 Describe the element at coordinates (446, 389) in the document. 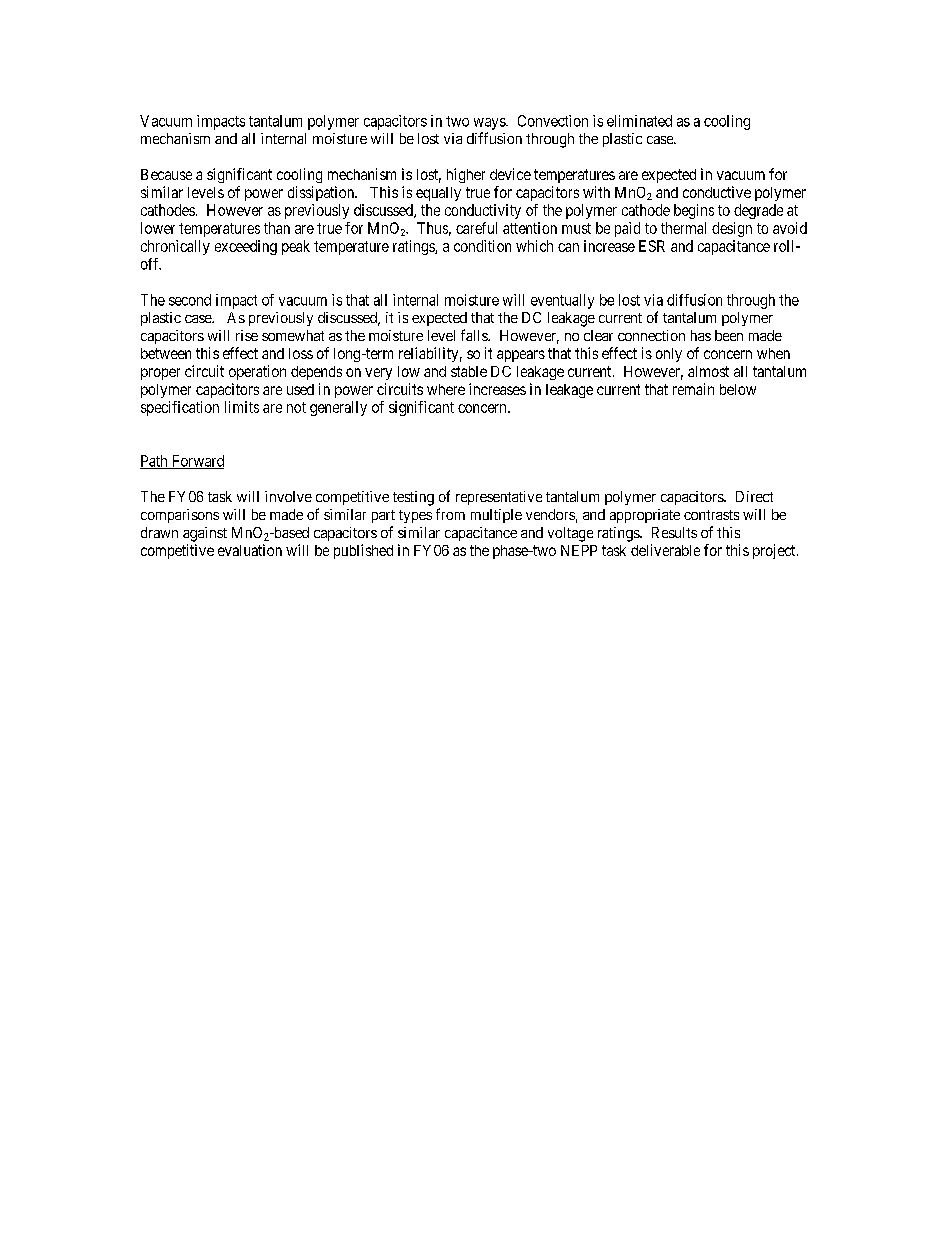

I see `where` at that location.
